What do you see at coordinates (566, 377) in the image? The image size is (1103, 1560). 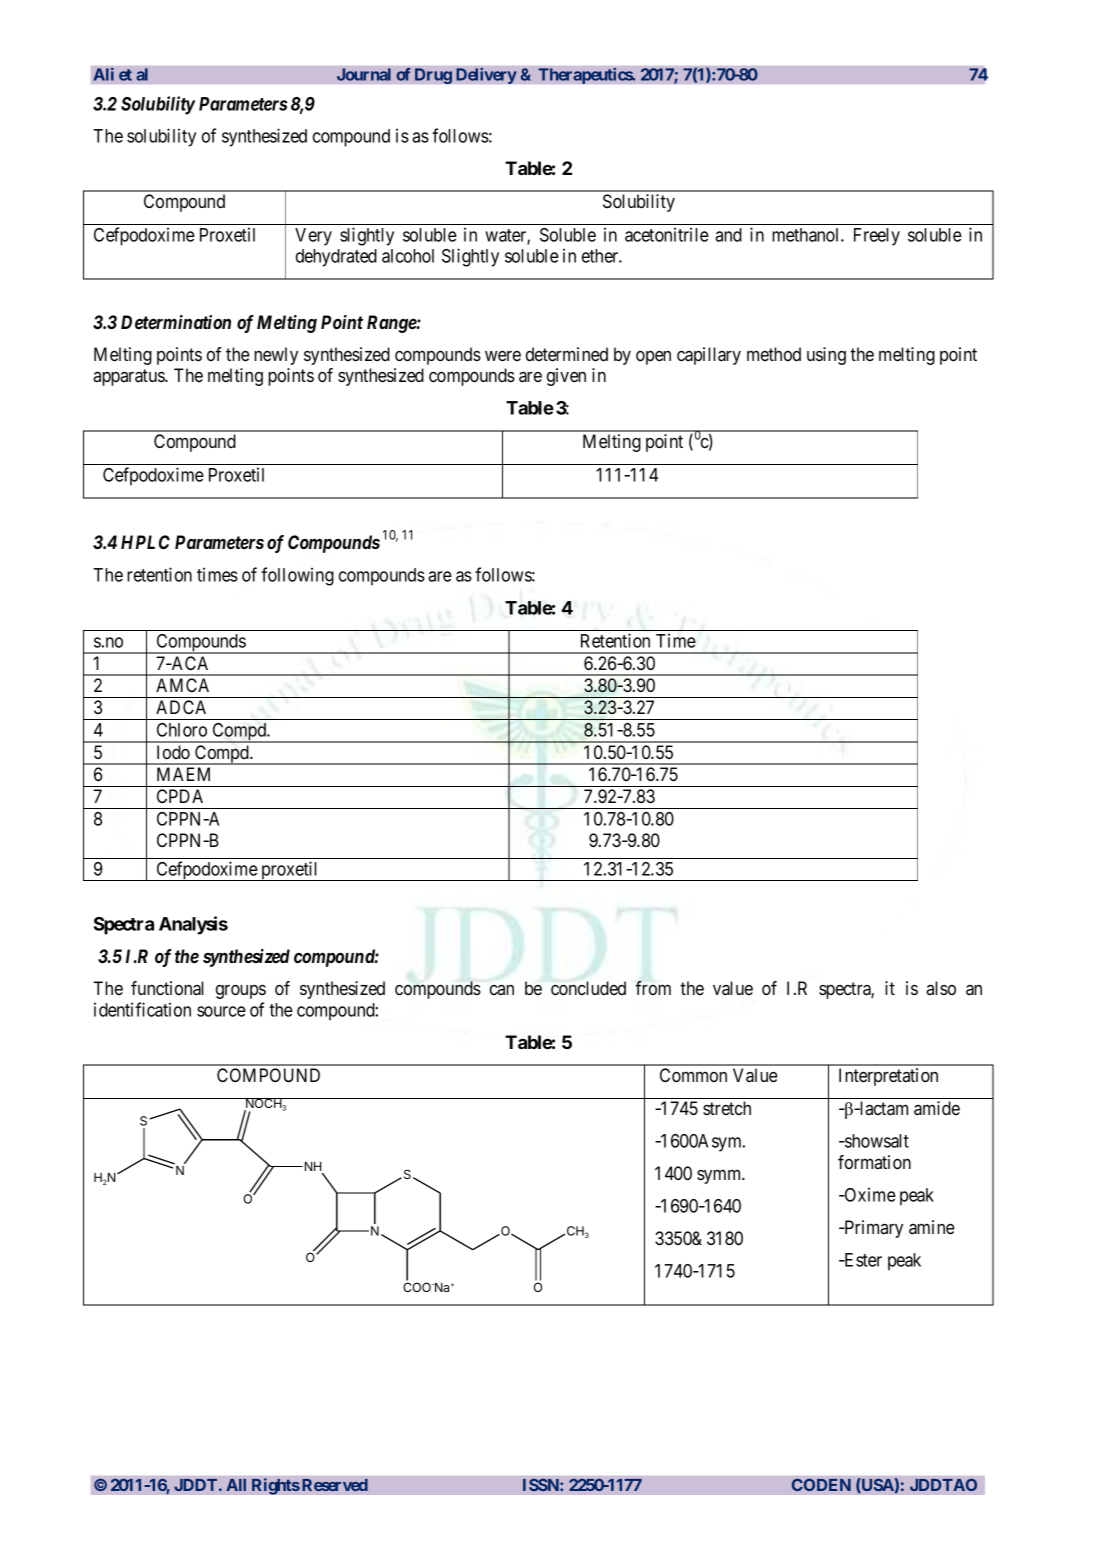 I see `given` at bounding box center [566, 377].
